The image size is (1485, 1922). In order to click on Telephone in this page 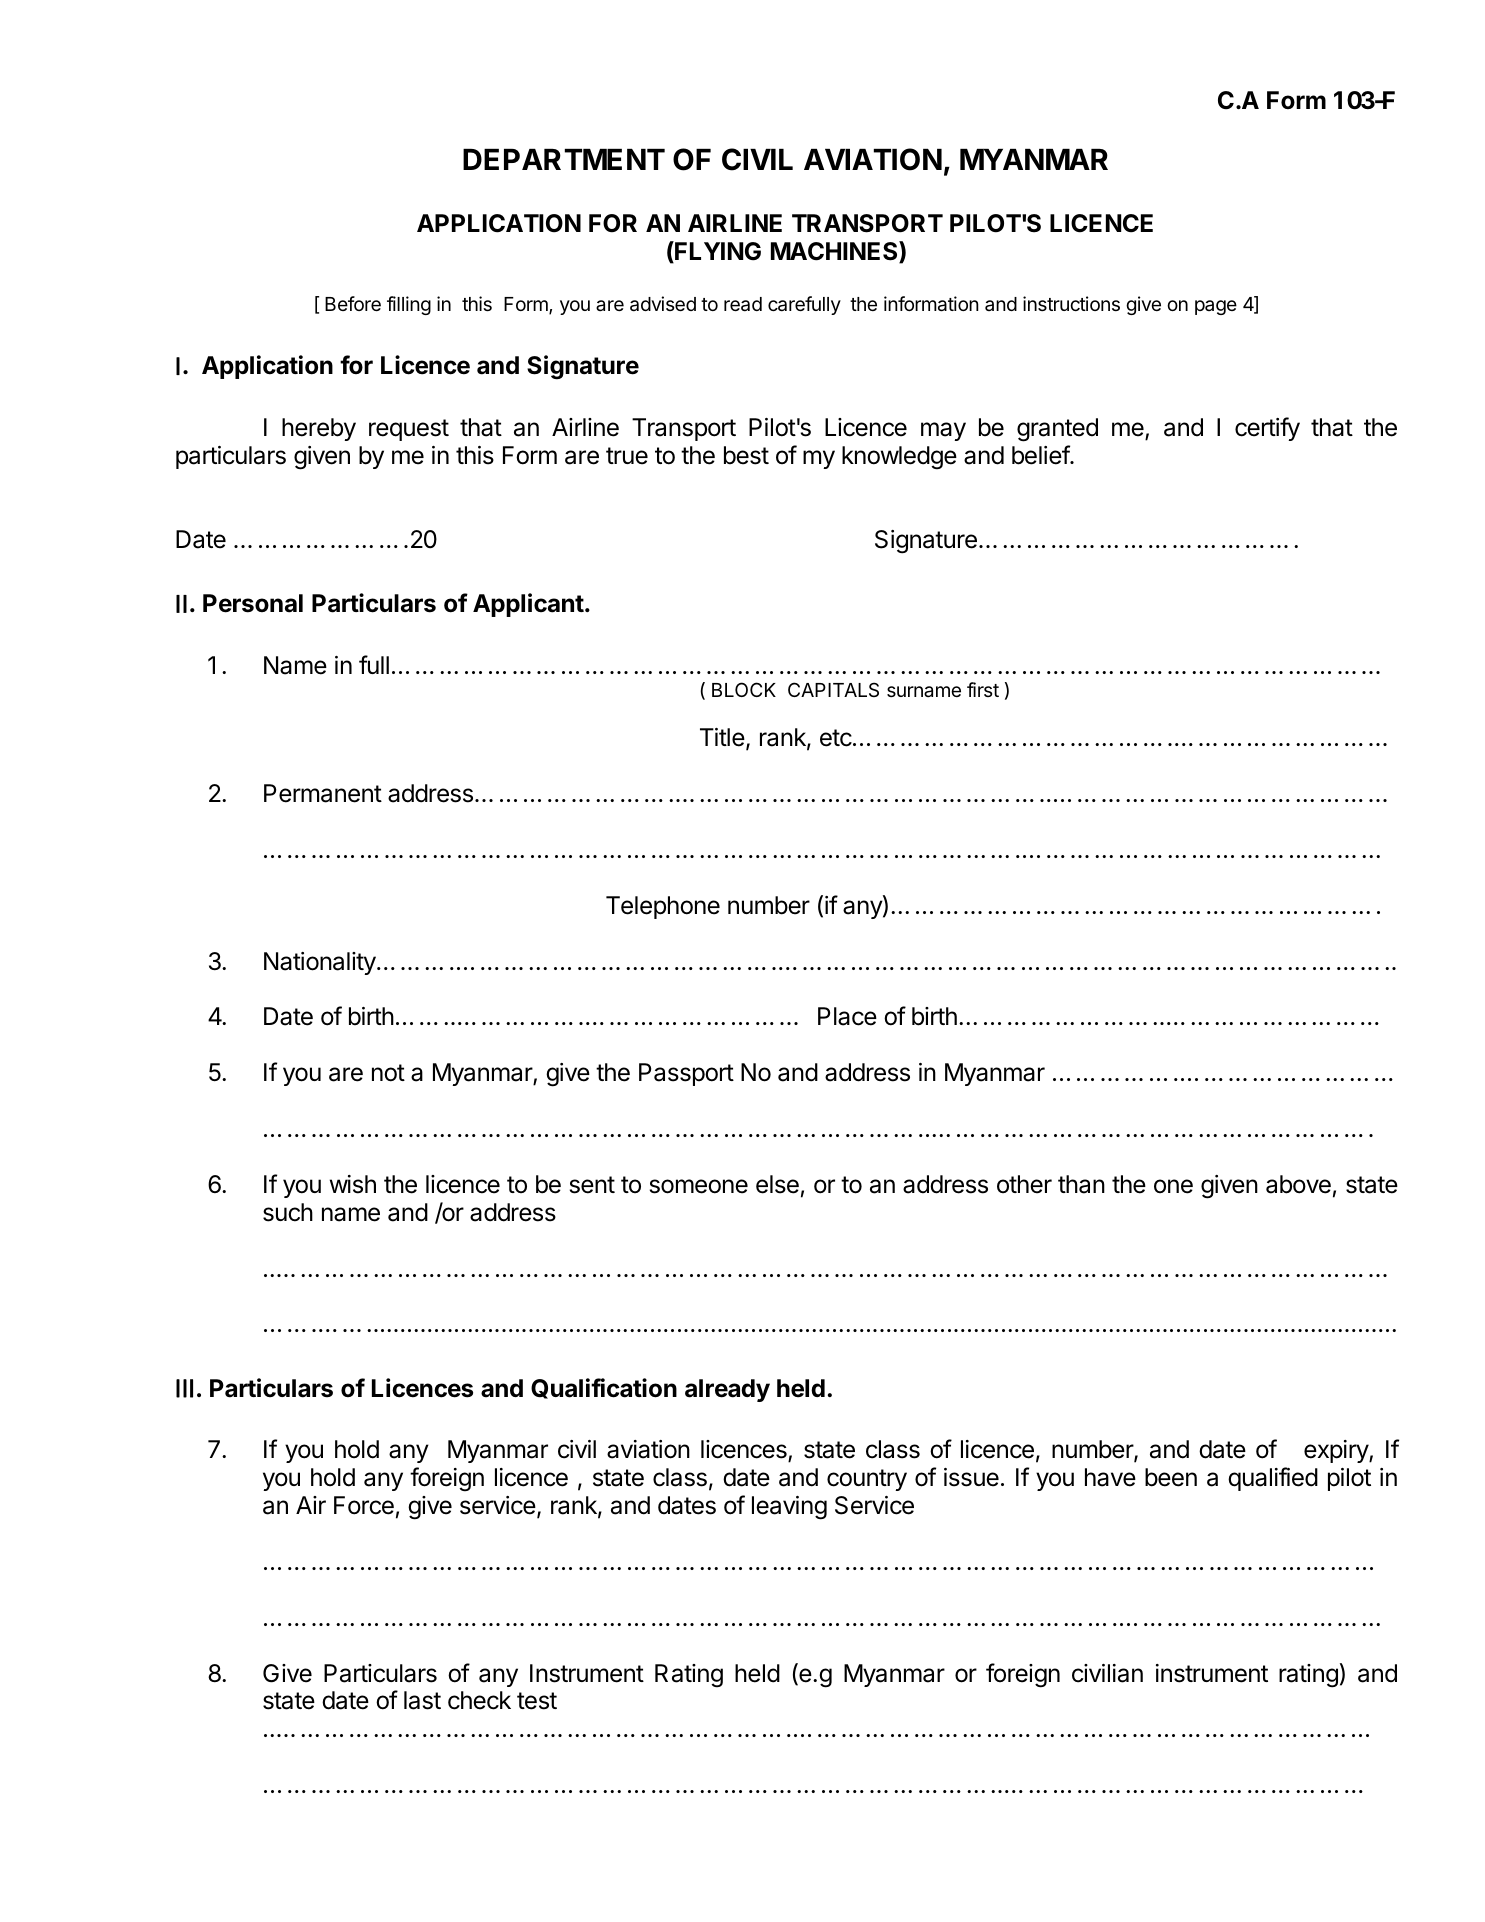, I will do `click(663, 907)`.
